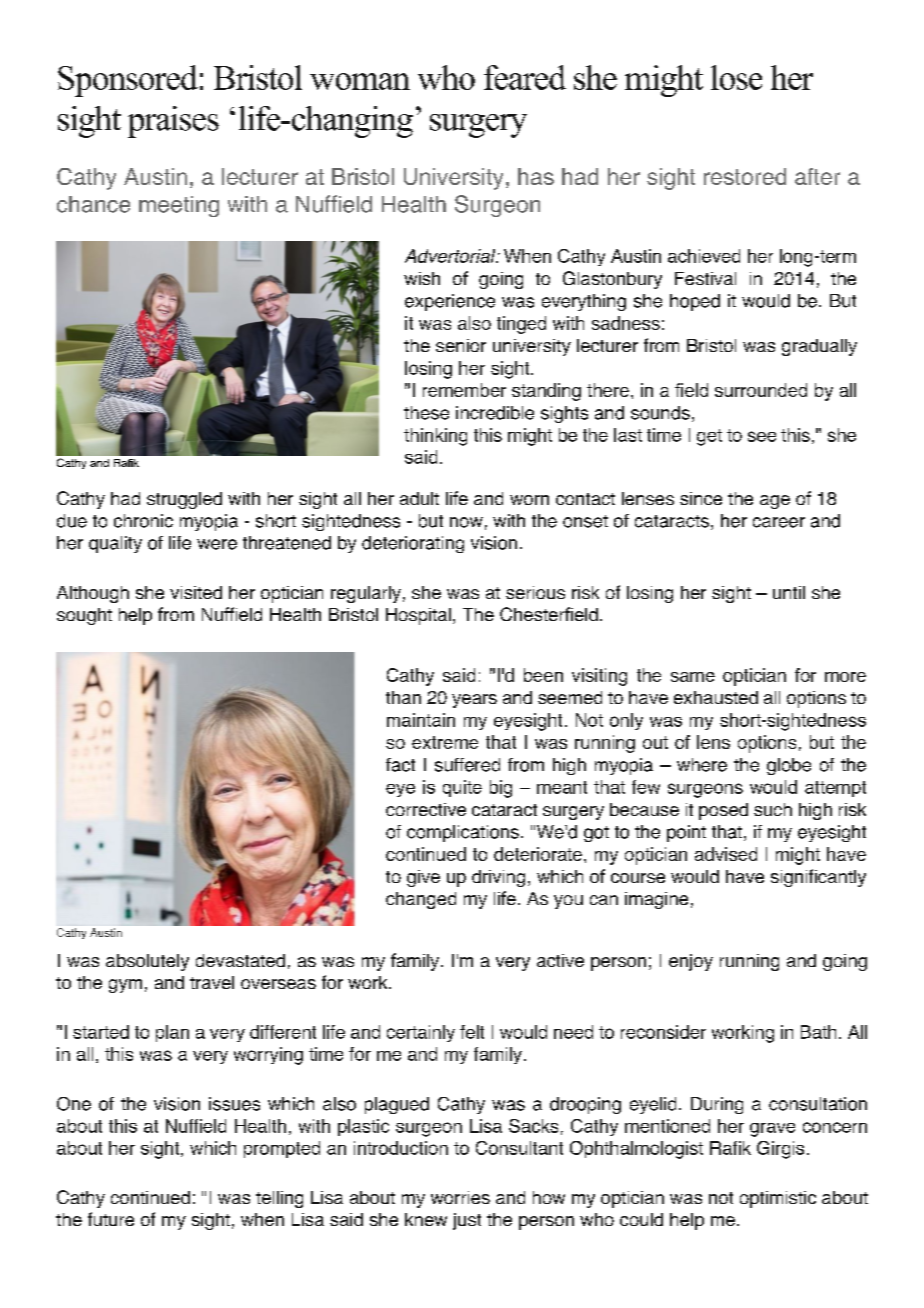 The height and width of the screenshot is (1308, 924). Describe the element at coordinates (736, 77) in the screenshot. I see `lose` at that location.
